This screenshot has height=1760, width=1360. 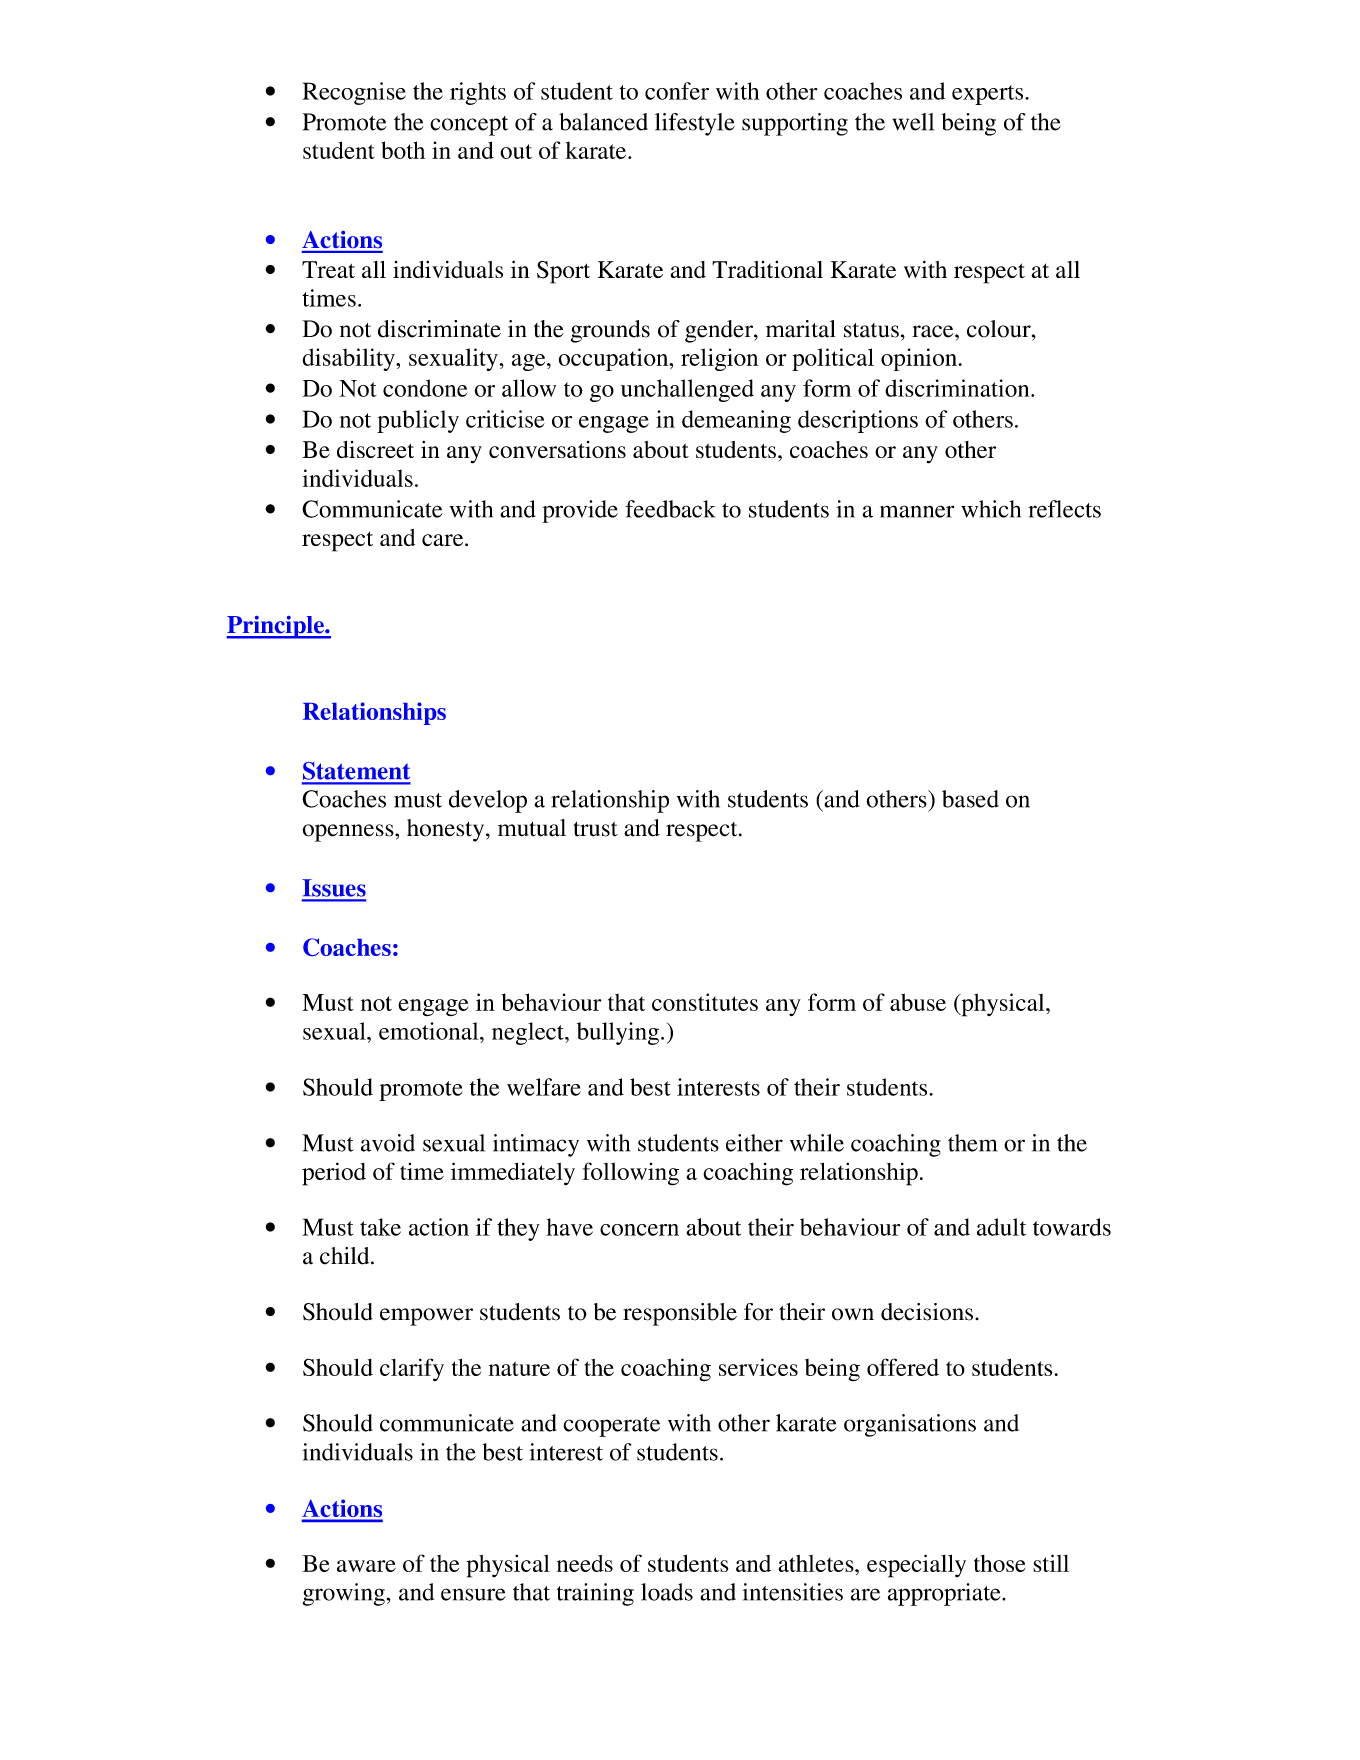 I want to click on based, so click(x=970, y=799).
